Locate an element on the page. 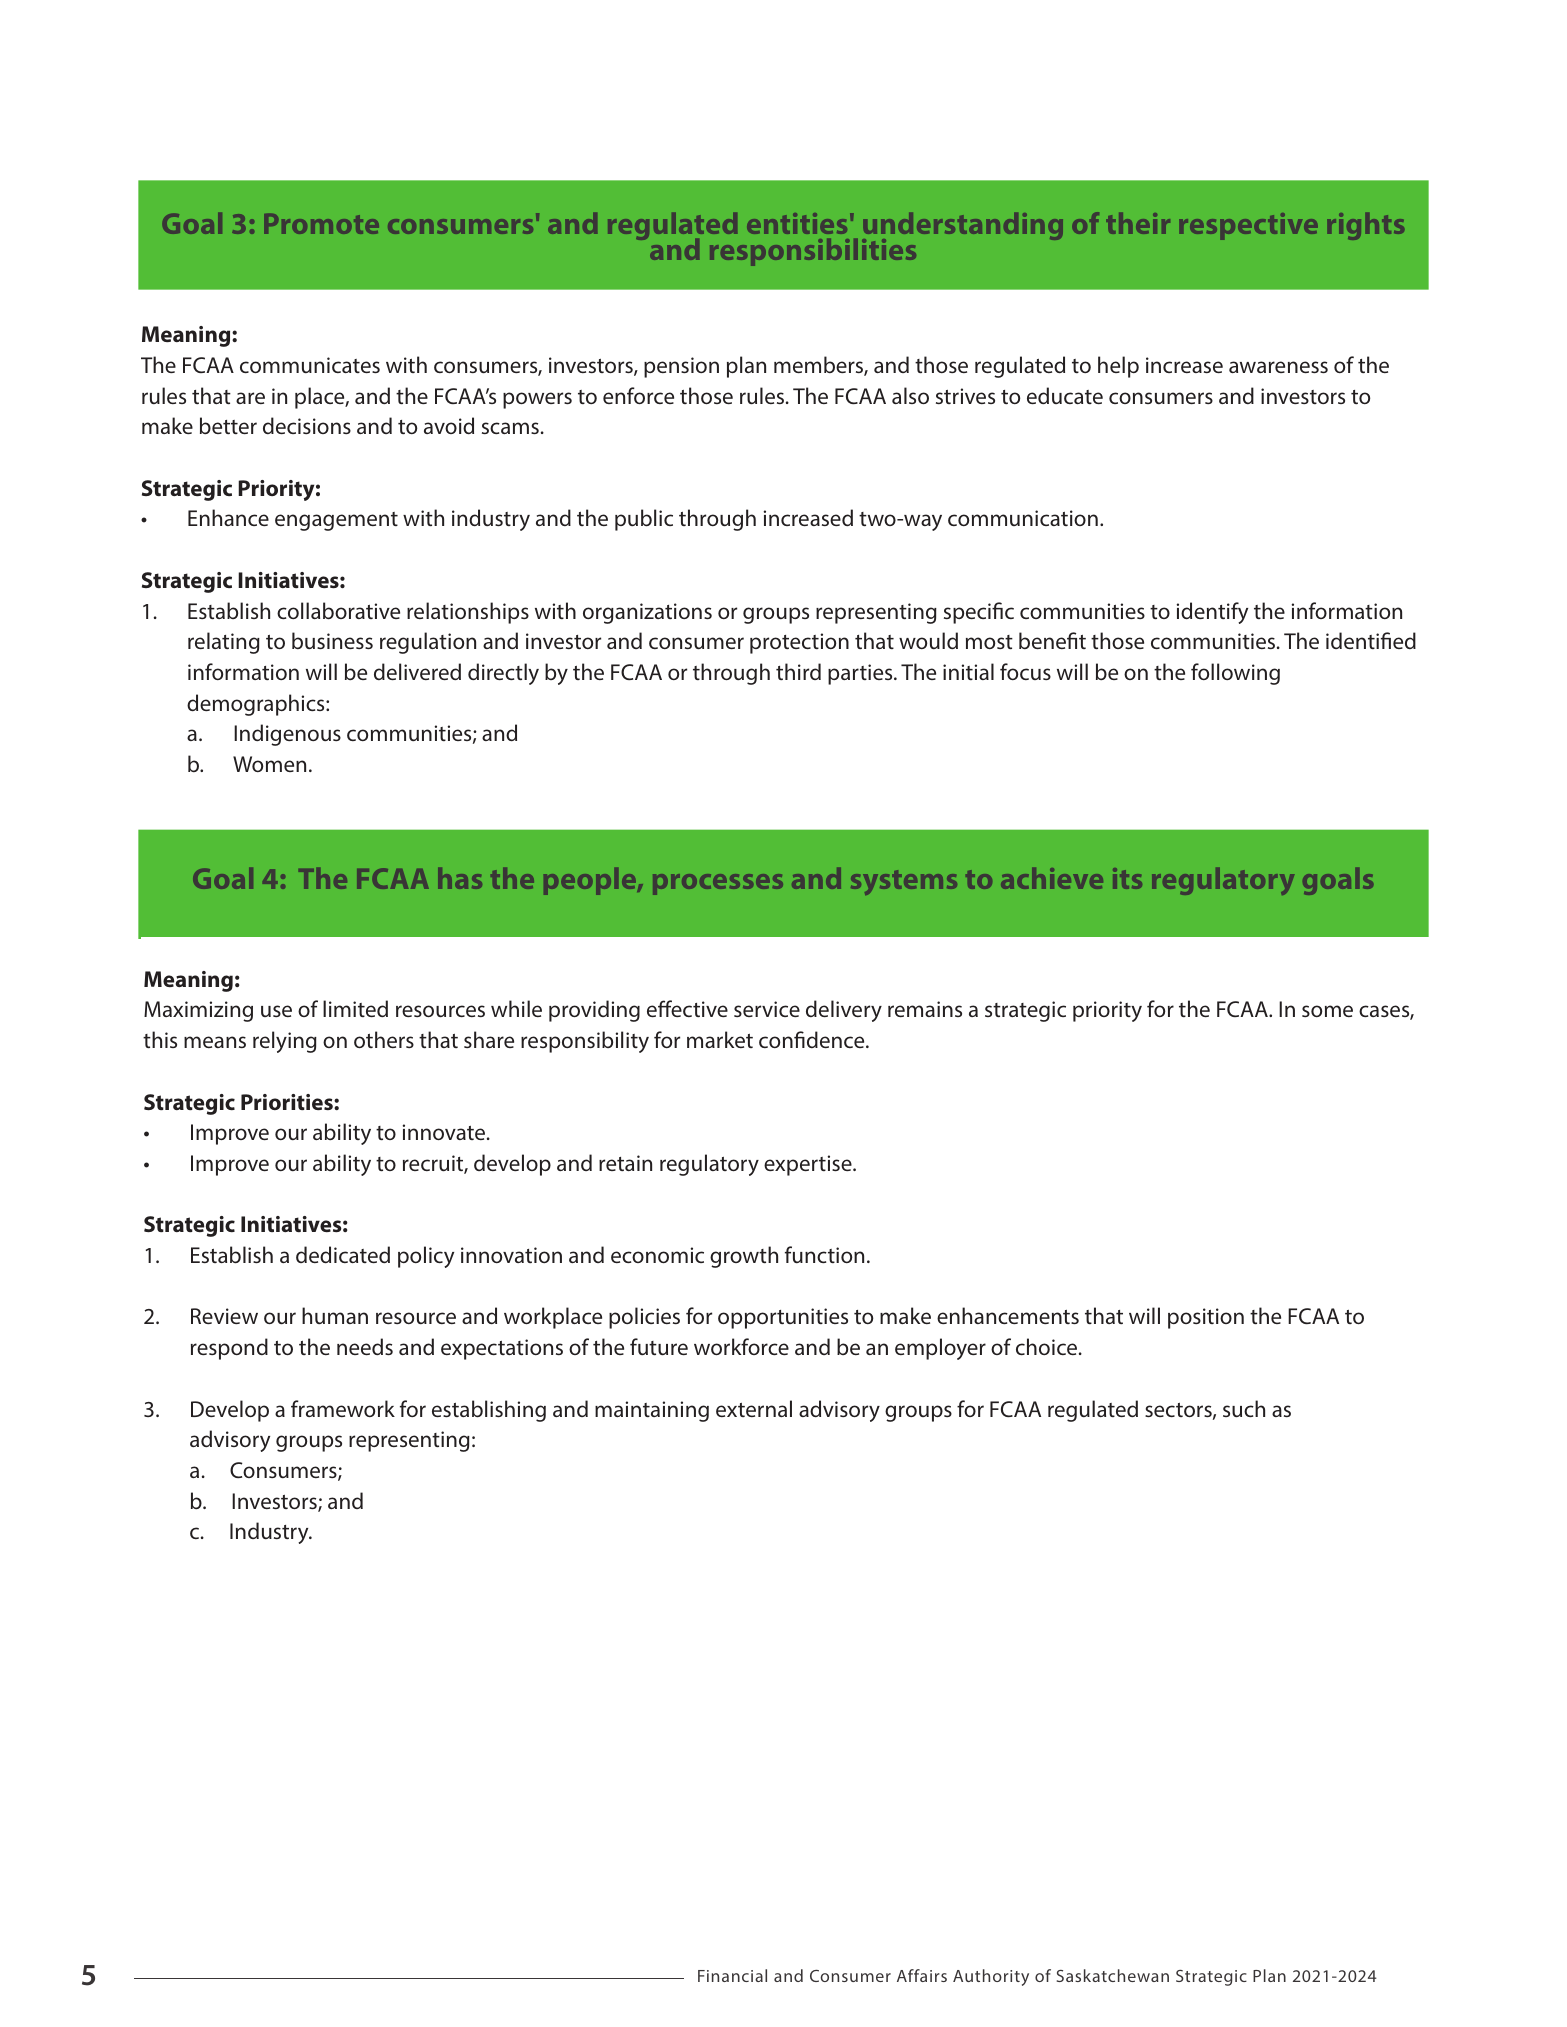  Promote is located at coordinates (321, 224).
